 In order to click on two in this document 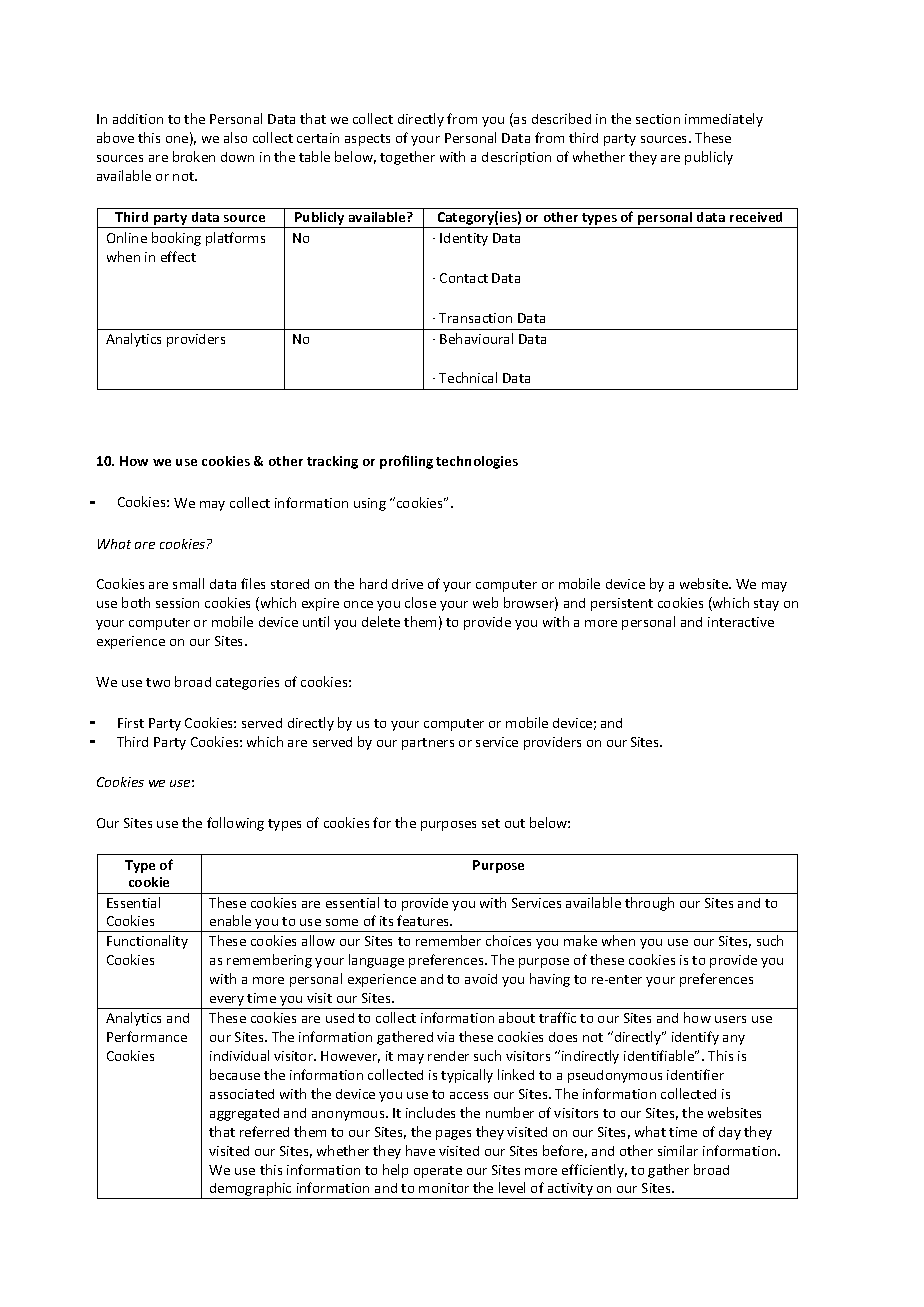, I will do `click(158, 682)`.
